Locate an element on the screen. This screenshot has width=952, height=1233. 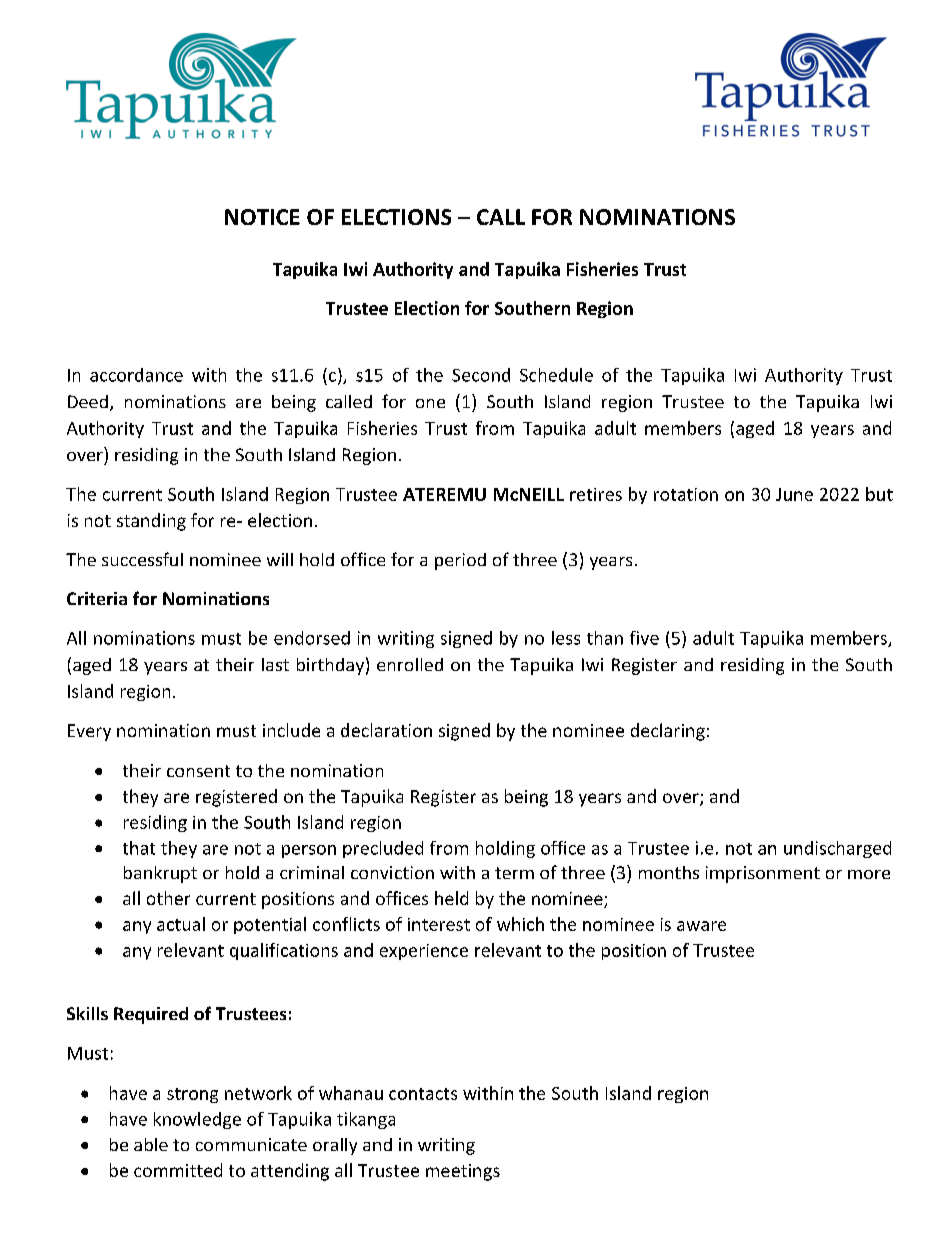
June is located at coordinates (794, 494).
